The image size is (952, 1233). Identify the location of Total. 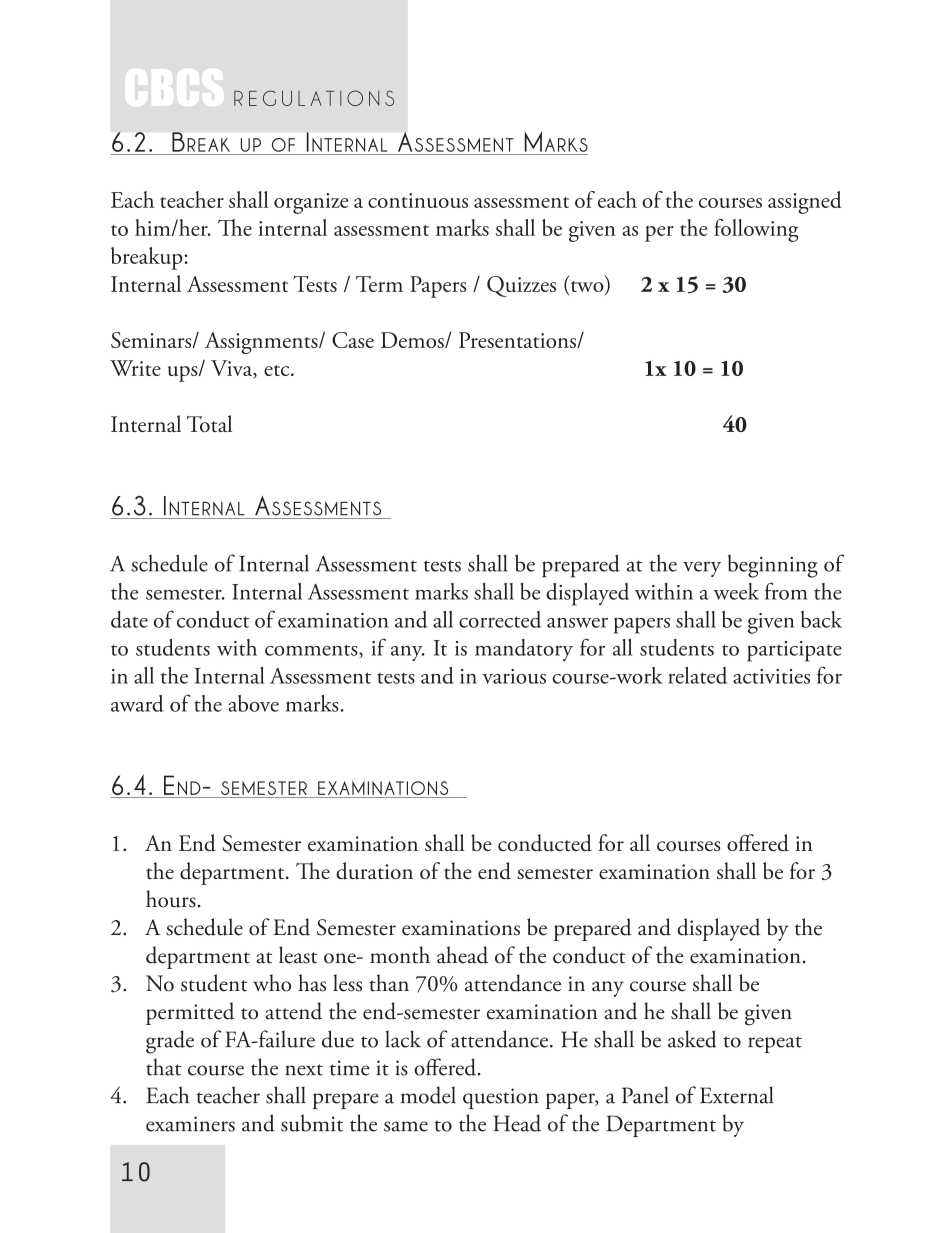
(209, 423).
